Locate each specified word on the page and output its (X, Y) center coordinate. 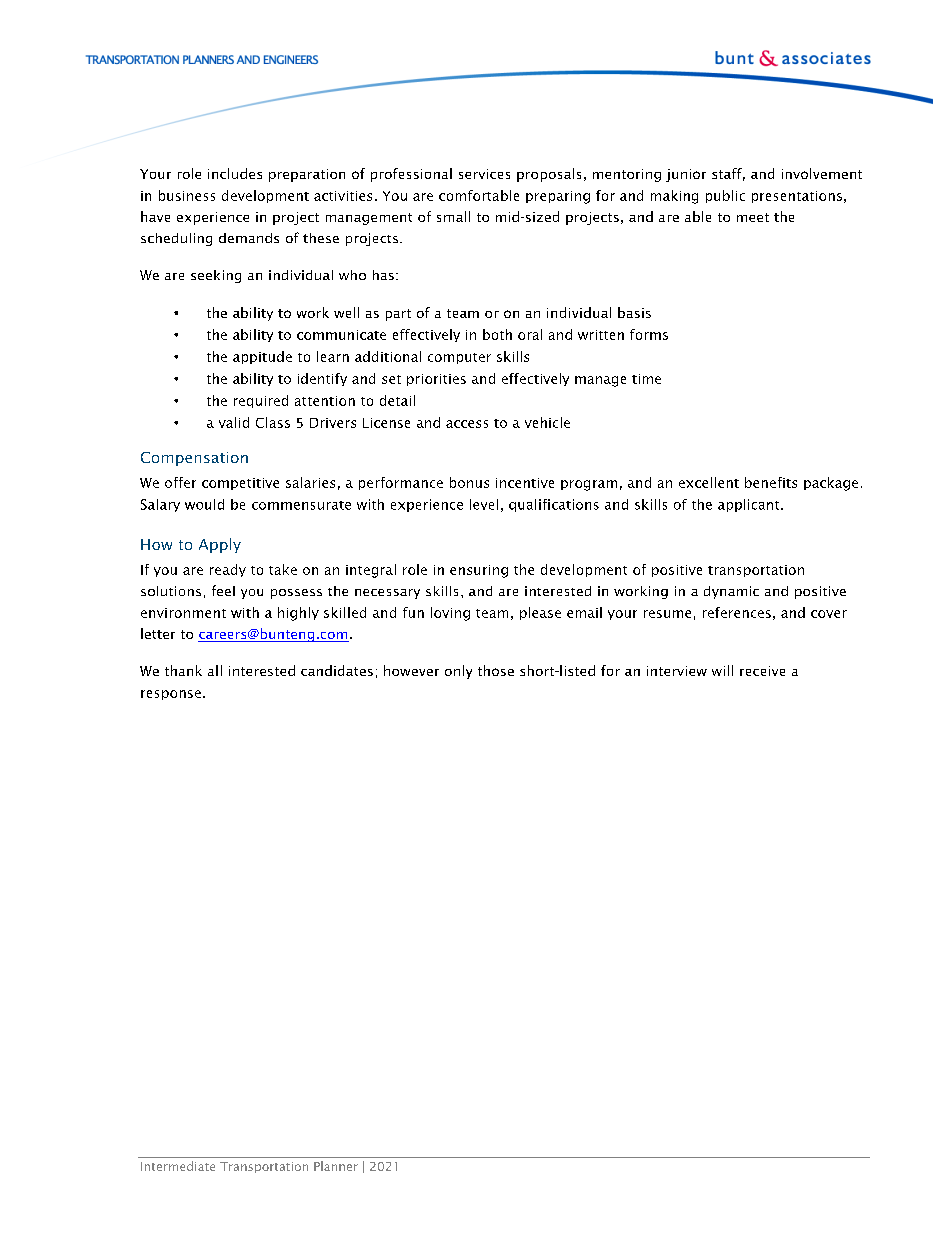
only (458, 672)
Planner (336, 1166)
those (496, 670)
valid (234, 422)
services (484, 174)
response (171, 695)
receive (762, 671)
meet (753, 217)
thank (183, 670)
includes (235, 173)
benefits (771, 482)
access (467, 424)
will (722, 670)
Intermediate (178, 1166)
